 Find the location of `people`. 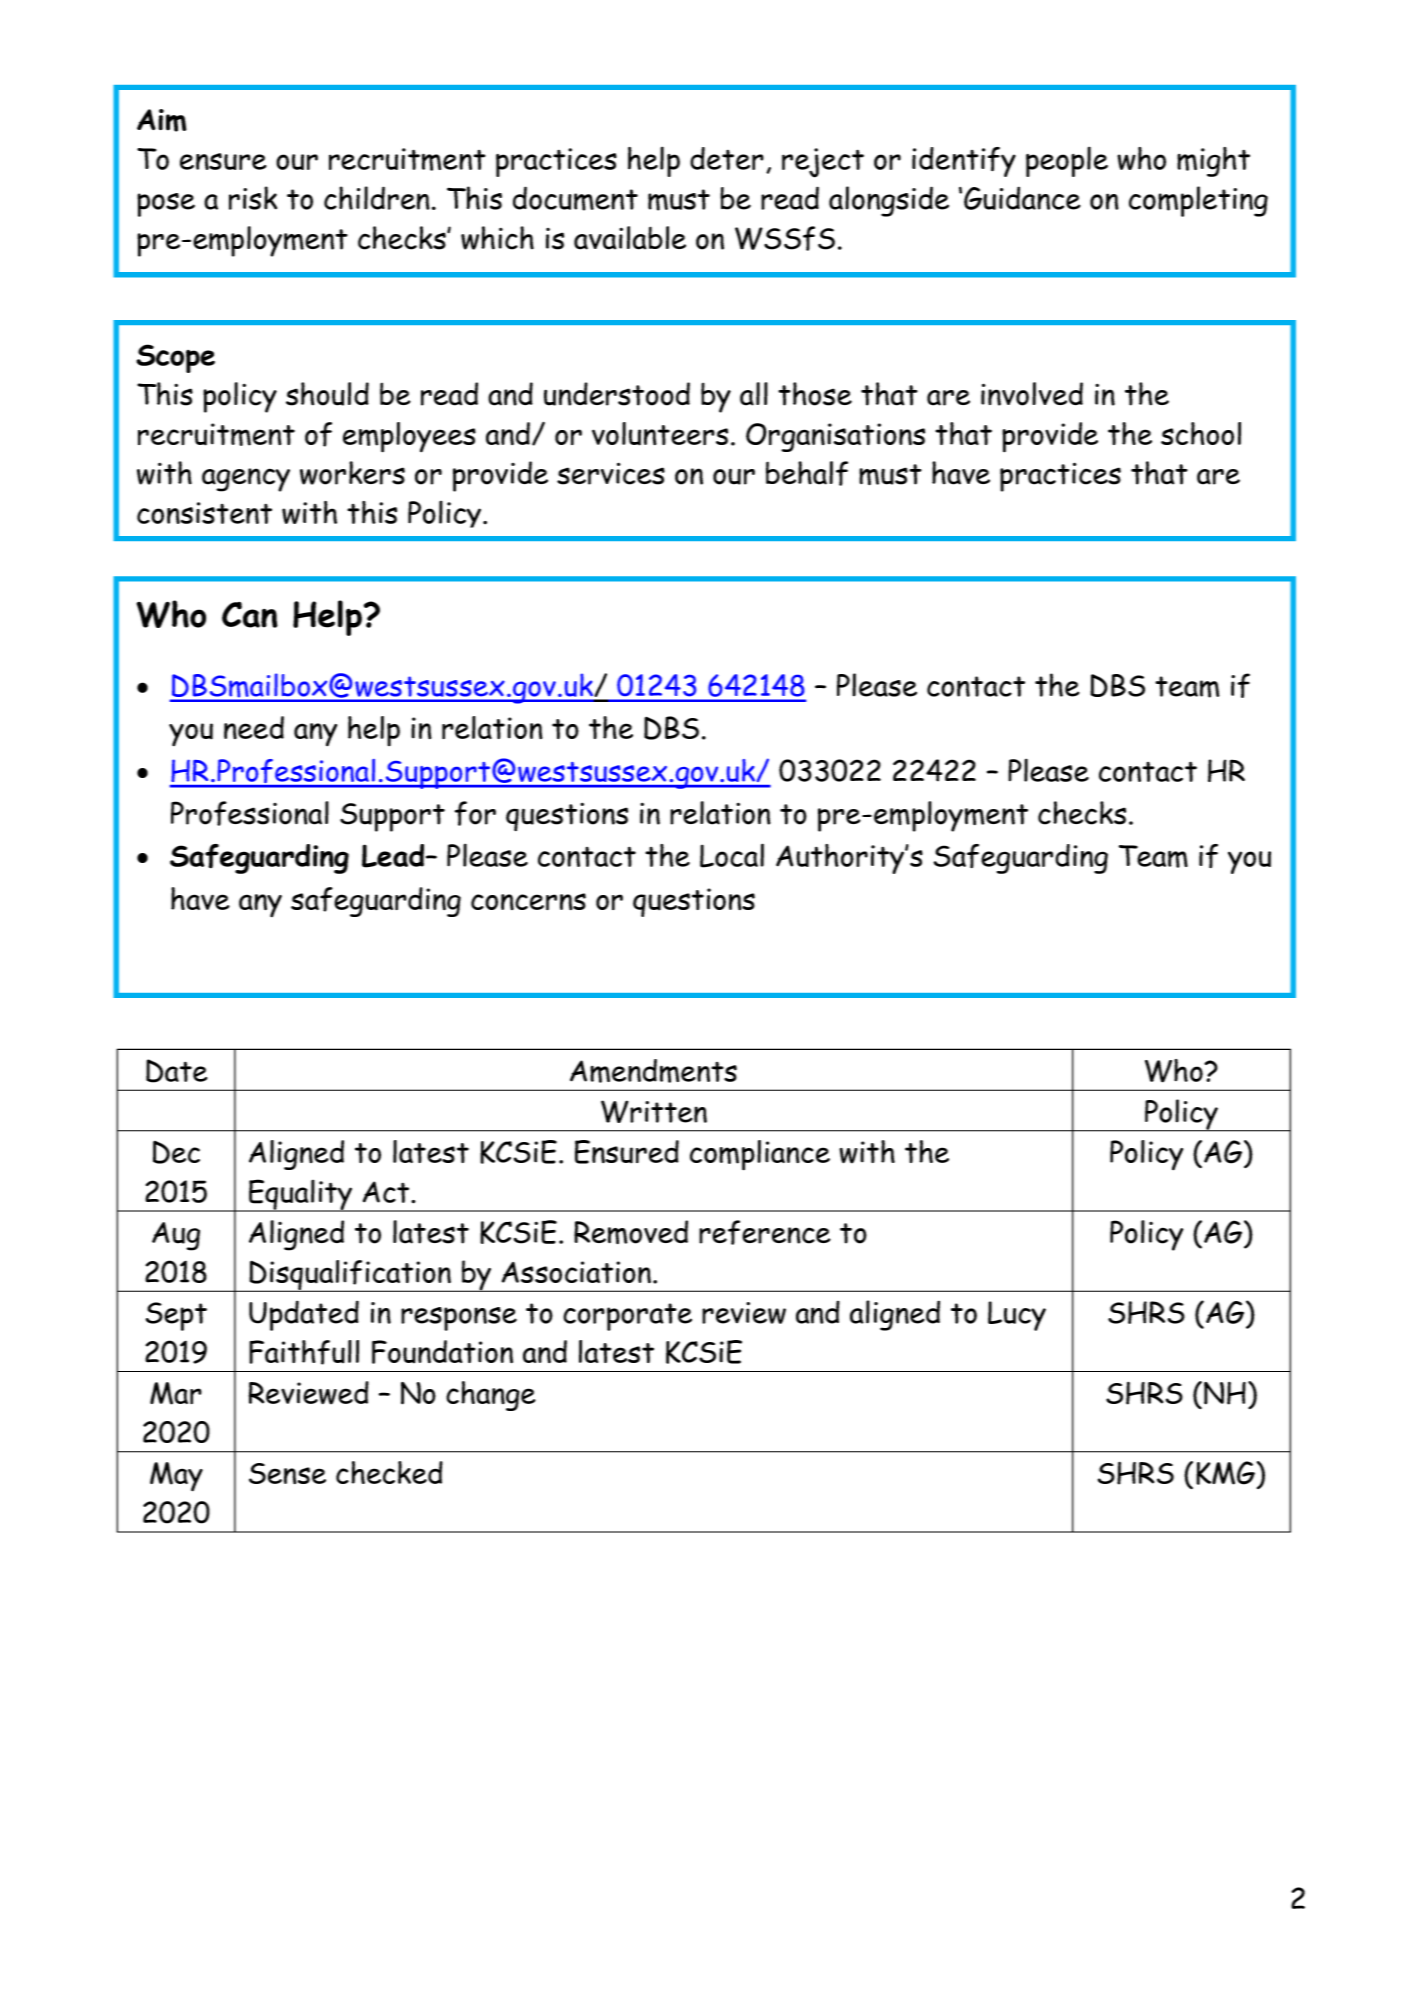

people is located at coordinates (1067, 161).
